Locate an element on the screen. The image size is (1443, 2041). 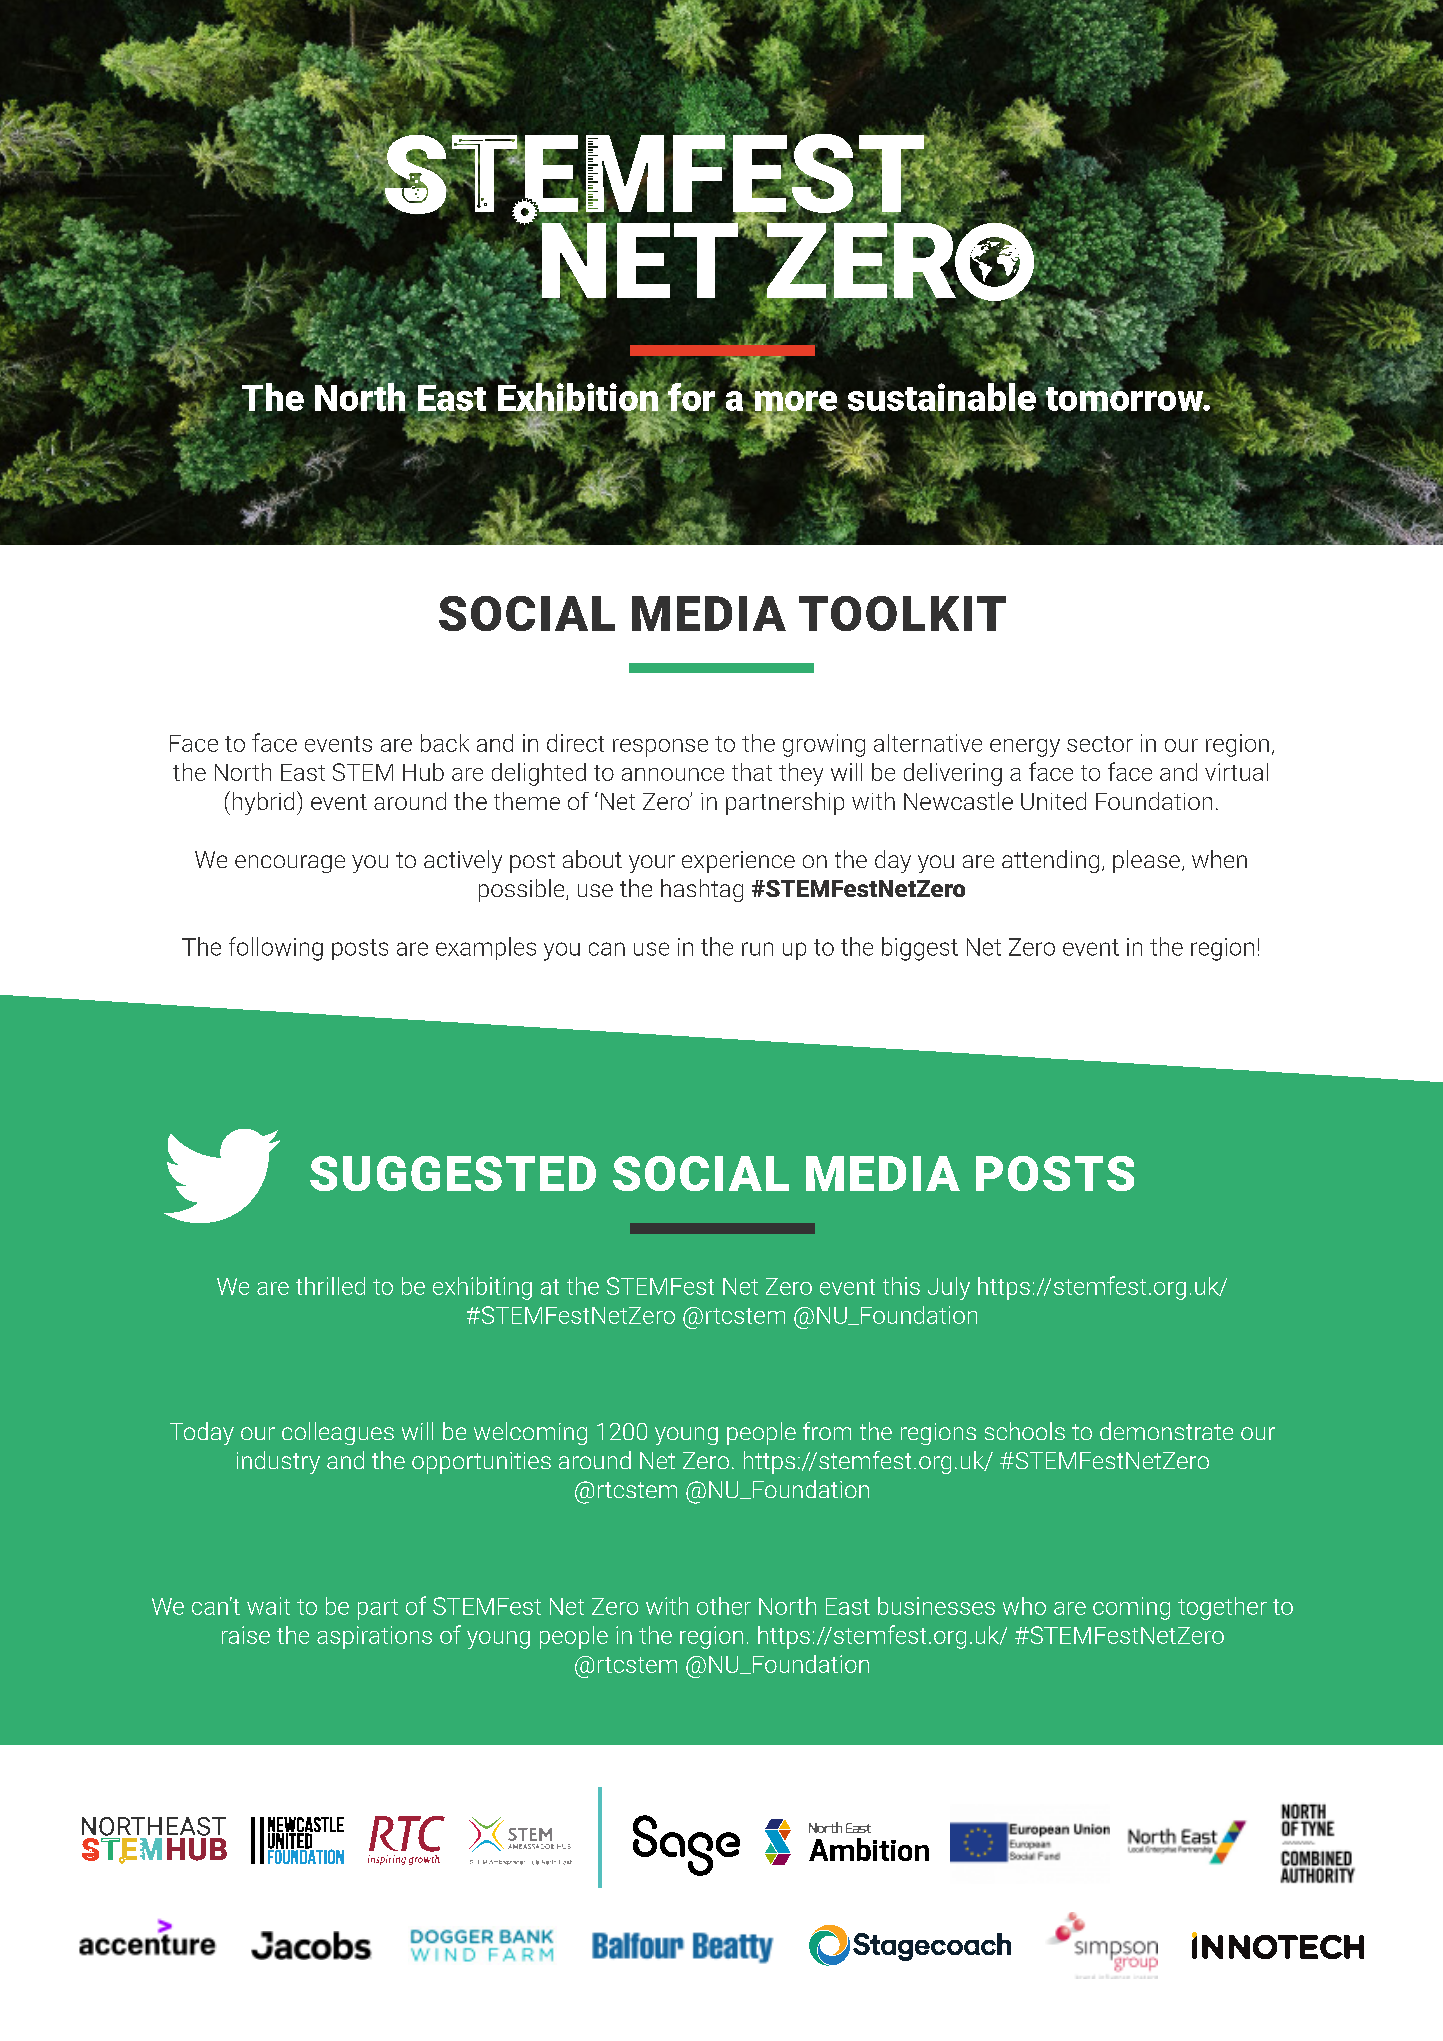
back is located at coordinates (445, 743).
